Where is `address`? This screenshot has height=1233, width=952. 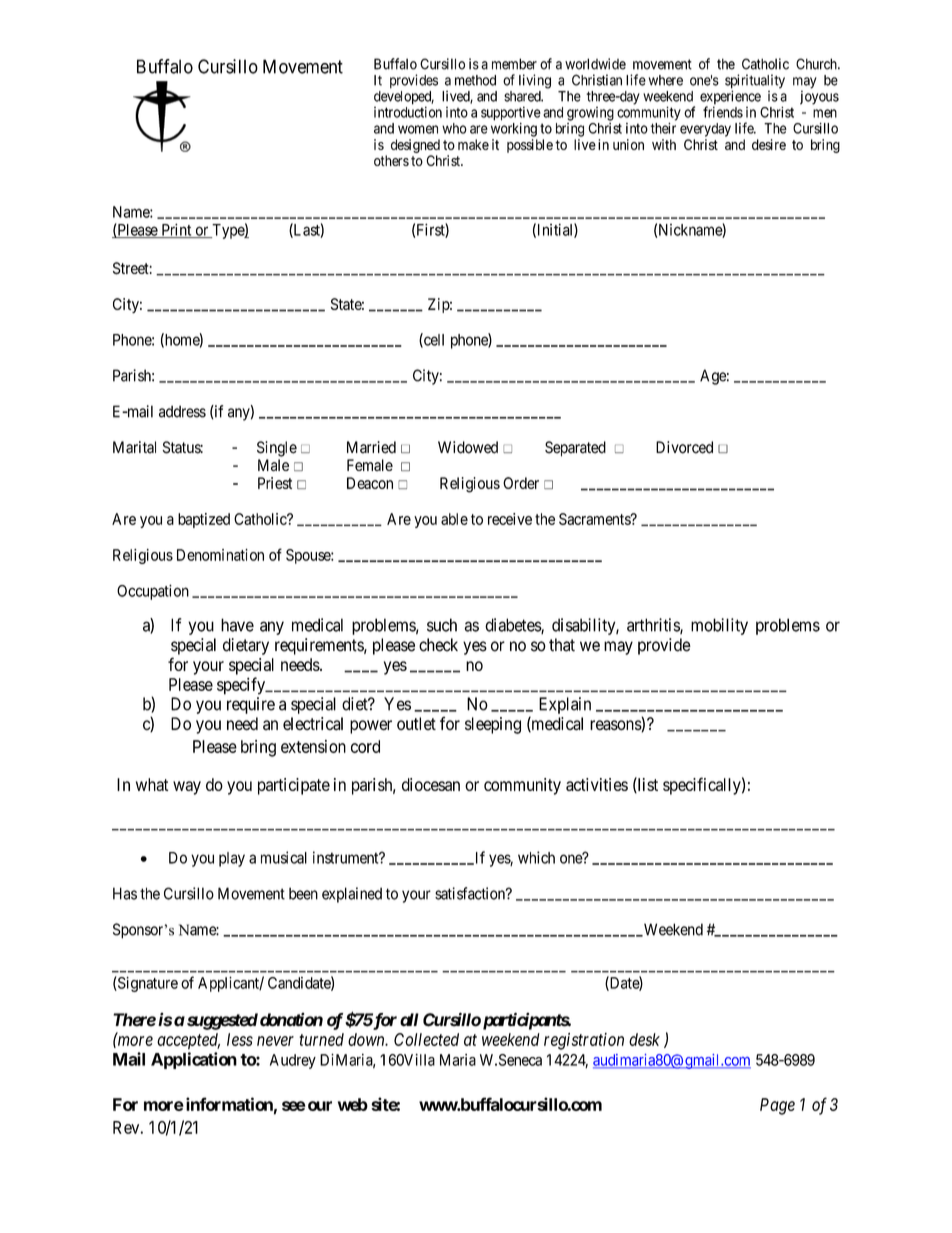 address is located at coordinates (182, 411).
